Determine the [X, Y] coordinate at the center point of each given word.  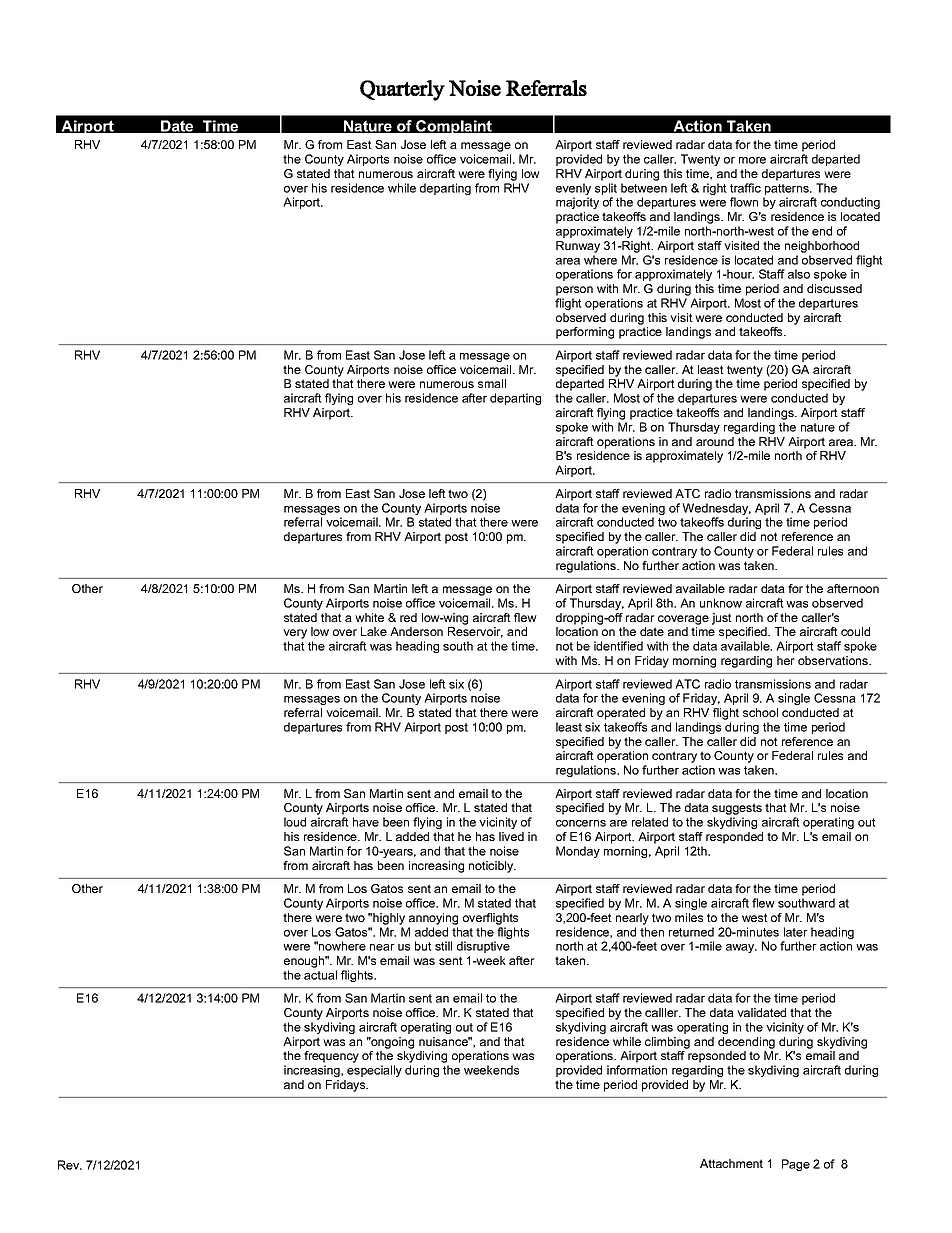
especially [374, 1071]
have [366, 822]
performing [585, 333]
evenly [573, 190]
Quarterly [402, 90]
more [752, 160]
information [637, 1070]
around [715, 441]
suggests [737, 810]
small [492, 383]
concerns [581, 823]
